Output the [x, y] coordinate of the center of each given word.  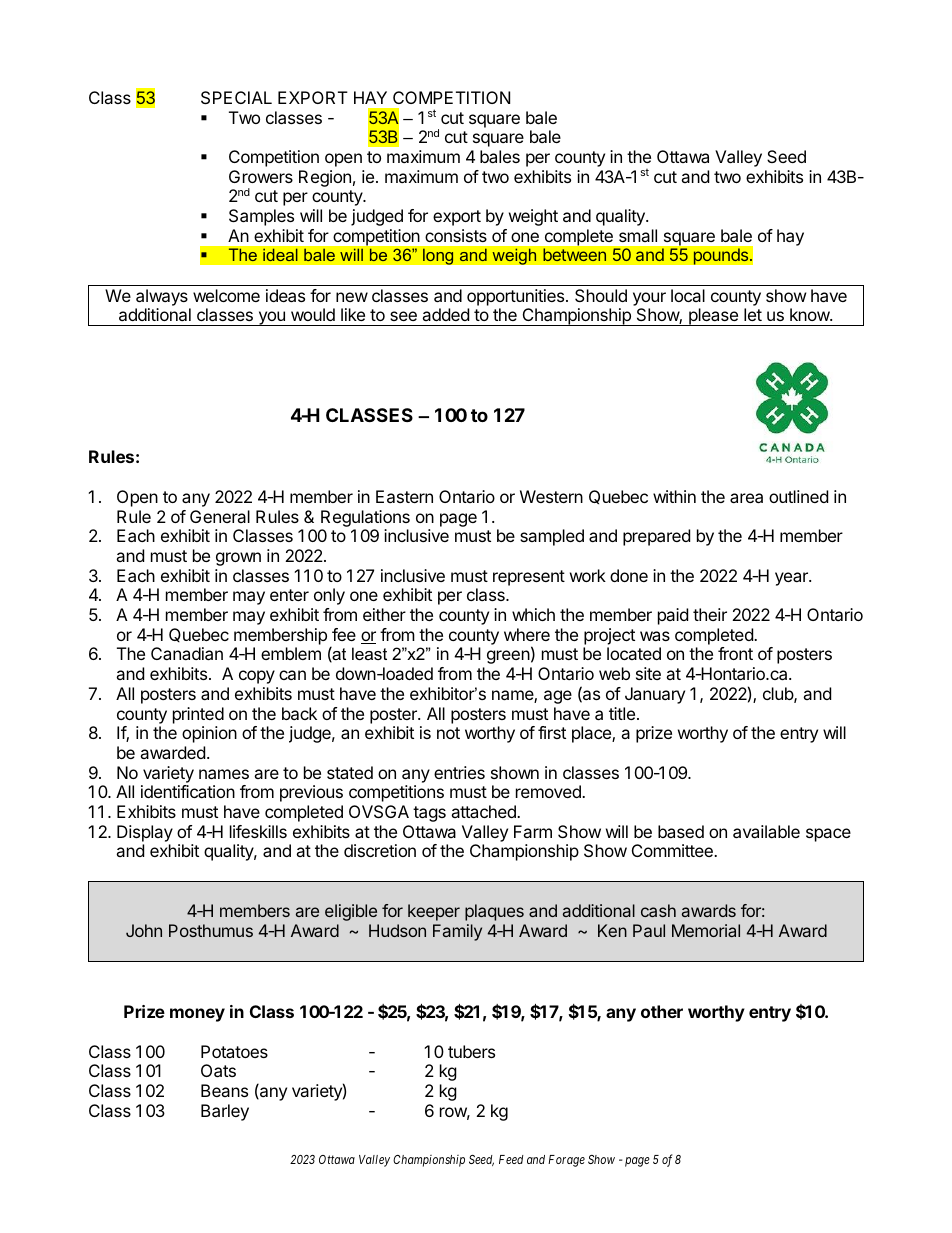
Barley [225, 1112]
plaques [494, 912]
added [445, 314]
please [713, 317]
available [766, 831]
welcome [226, 295]
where [527, 634]
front [735, 653]
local [688, 295]
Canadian [187, 653]
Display [145, 833]
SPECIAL [236, 97]
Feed [511, 1159]
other [662, 1011]
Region [325, 178]
